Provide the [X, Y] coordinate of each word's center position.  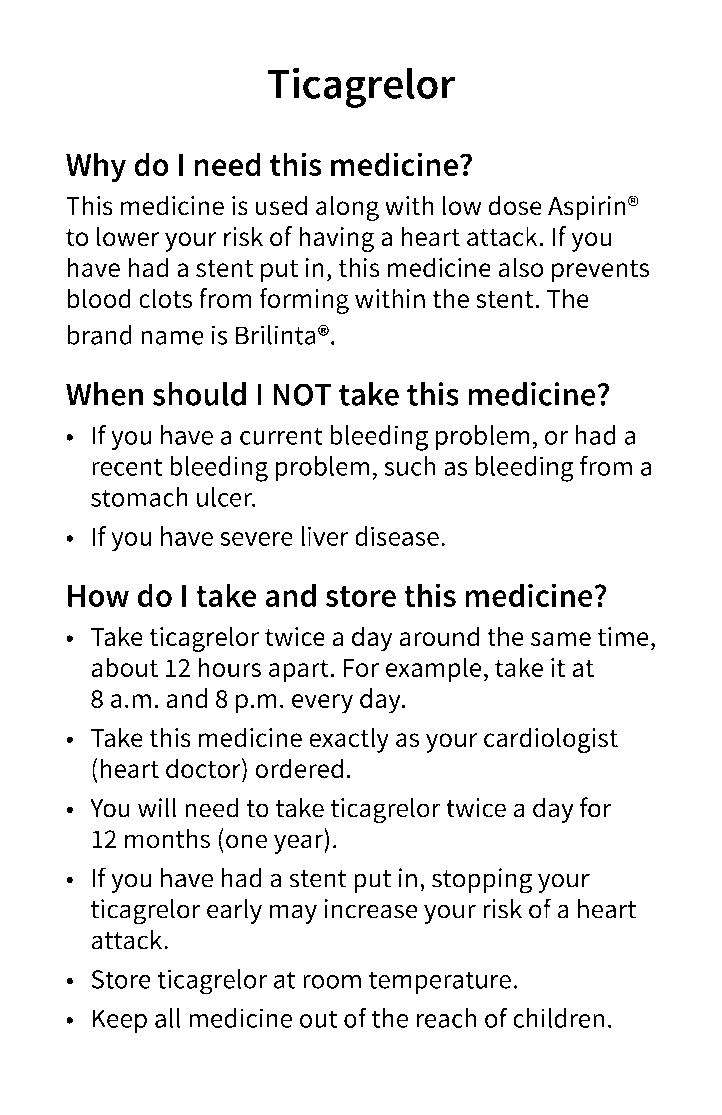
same [561, 639]
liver [325, 536]
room [332, 981]
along [347, 208]
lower [128, 236]
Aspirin [587, 208]
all [168, 1018]
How [98, 596]
